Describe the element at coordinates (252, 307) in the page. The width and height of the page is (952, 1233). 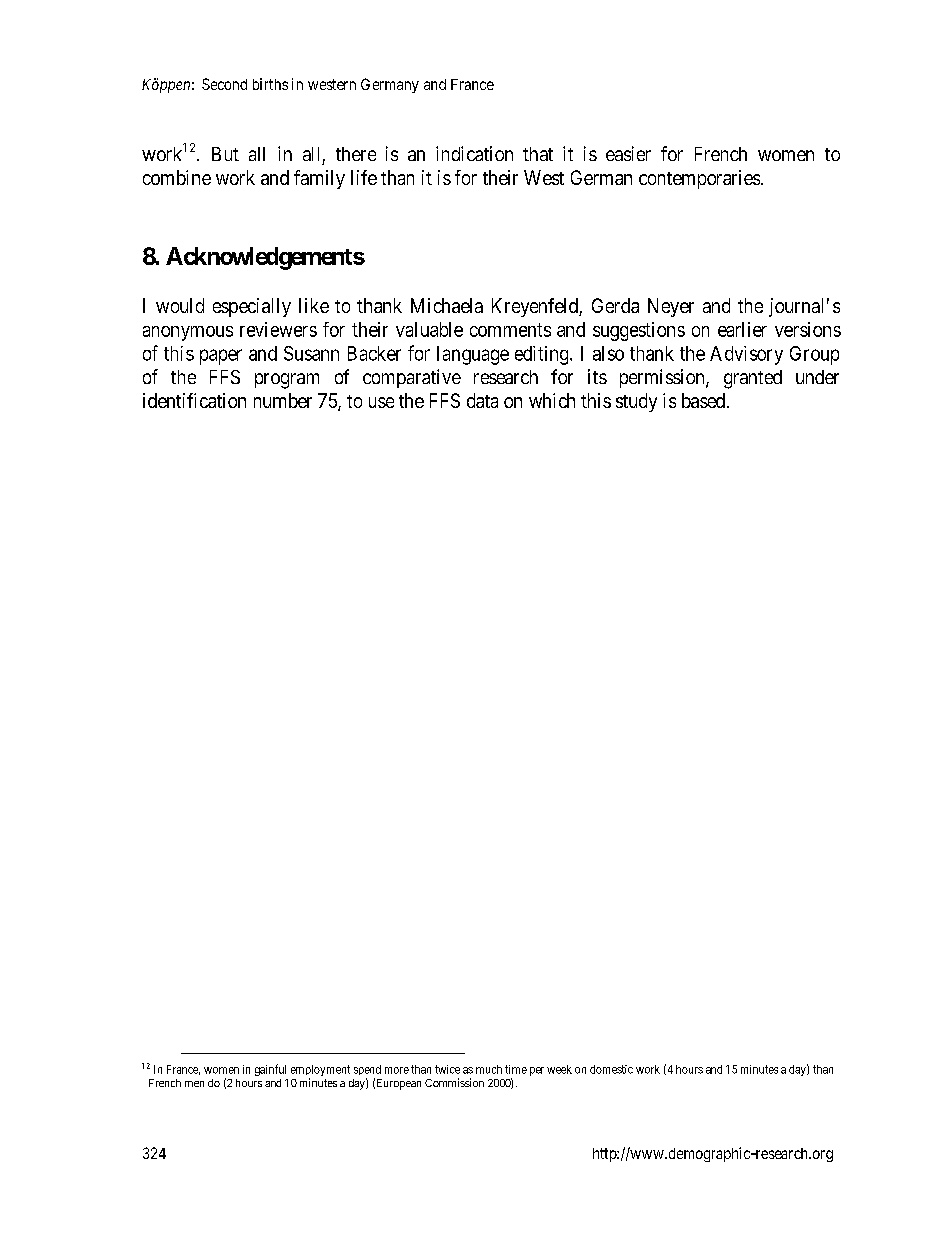
I see `especially` at that location.
